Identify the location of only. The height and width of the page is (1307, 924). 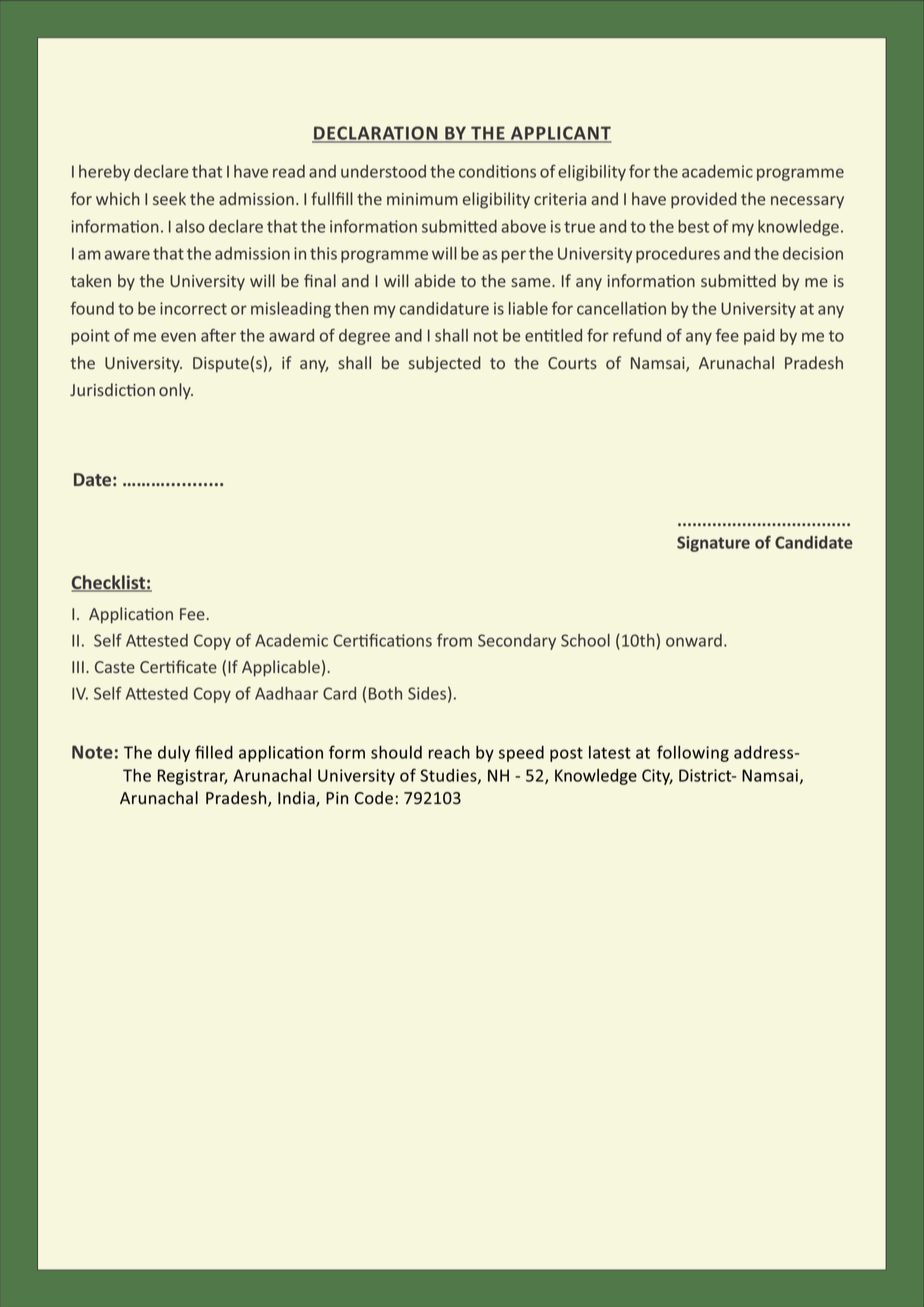
(176, 391).
